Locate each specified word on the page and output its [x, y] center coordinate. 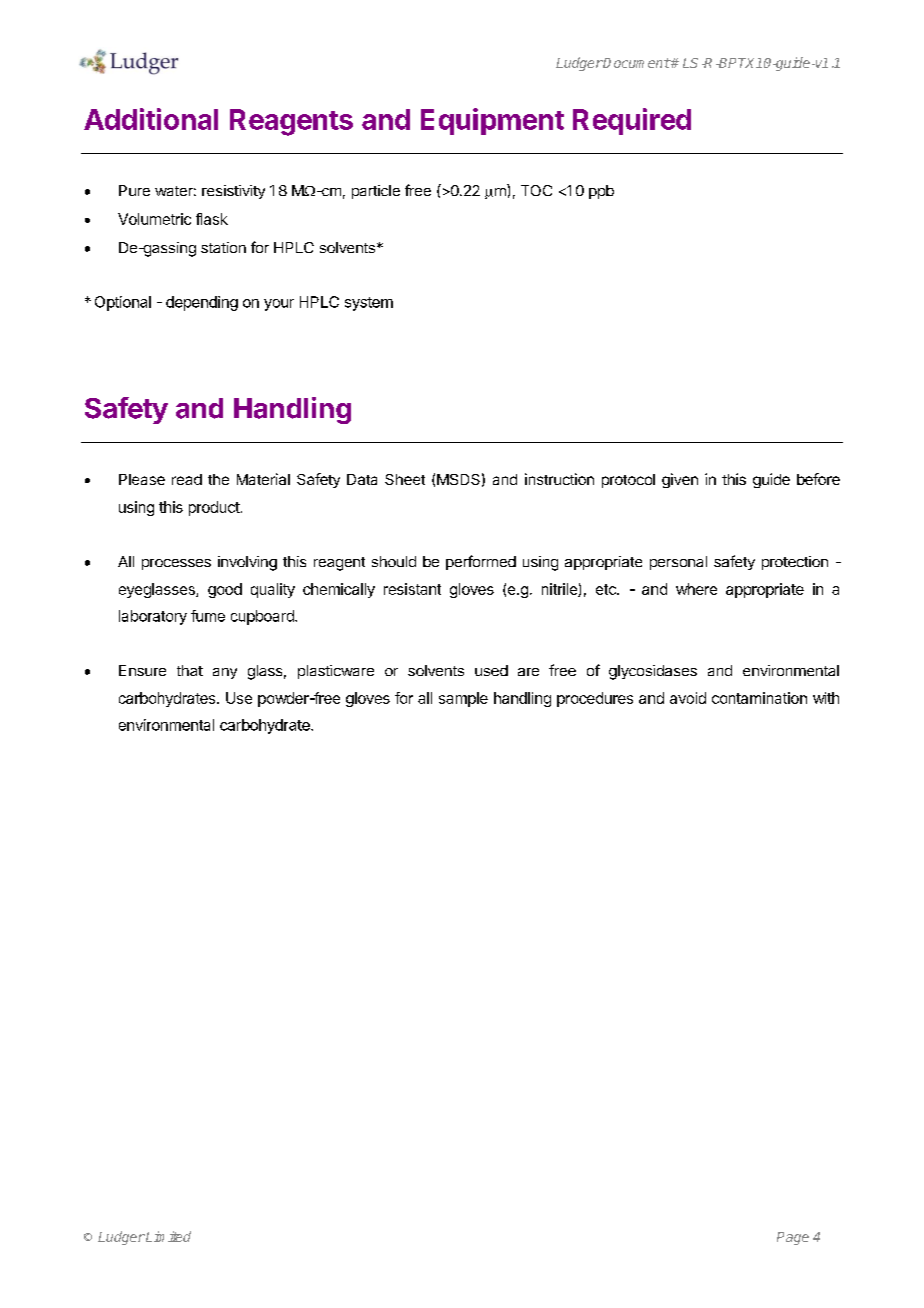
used [491, 670]
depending [202, 303]
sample [463, 699]
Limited [167, 1236]
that [190, 670]
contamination [759, 698]
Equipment [492, 121]
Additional [151, 119]
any [225, 673]
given [680, 480]
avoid [688, 698]
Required [632, 121]
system [369, 304]
